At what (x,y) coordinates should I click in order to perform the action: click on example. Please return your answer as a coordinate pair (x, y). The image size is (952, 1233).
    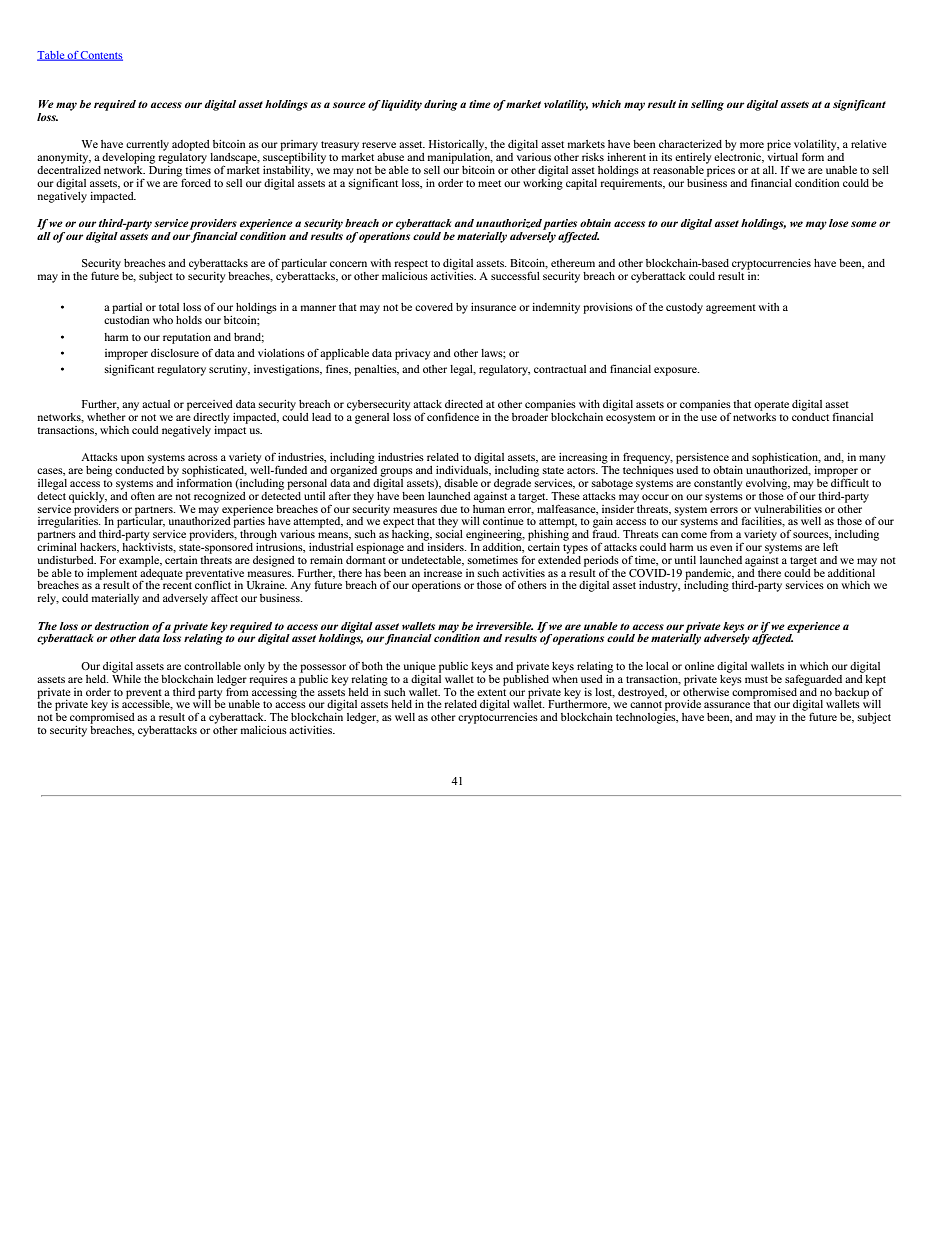
    Looking at the image, I should click on (140, 561).
